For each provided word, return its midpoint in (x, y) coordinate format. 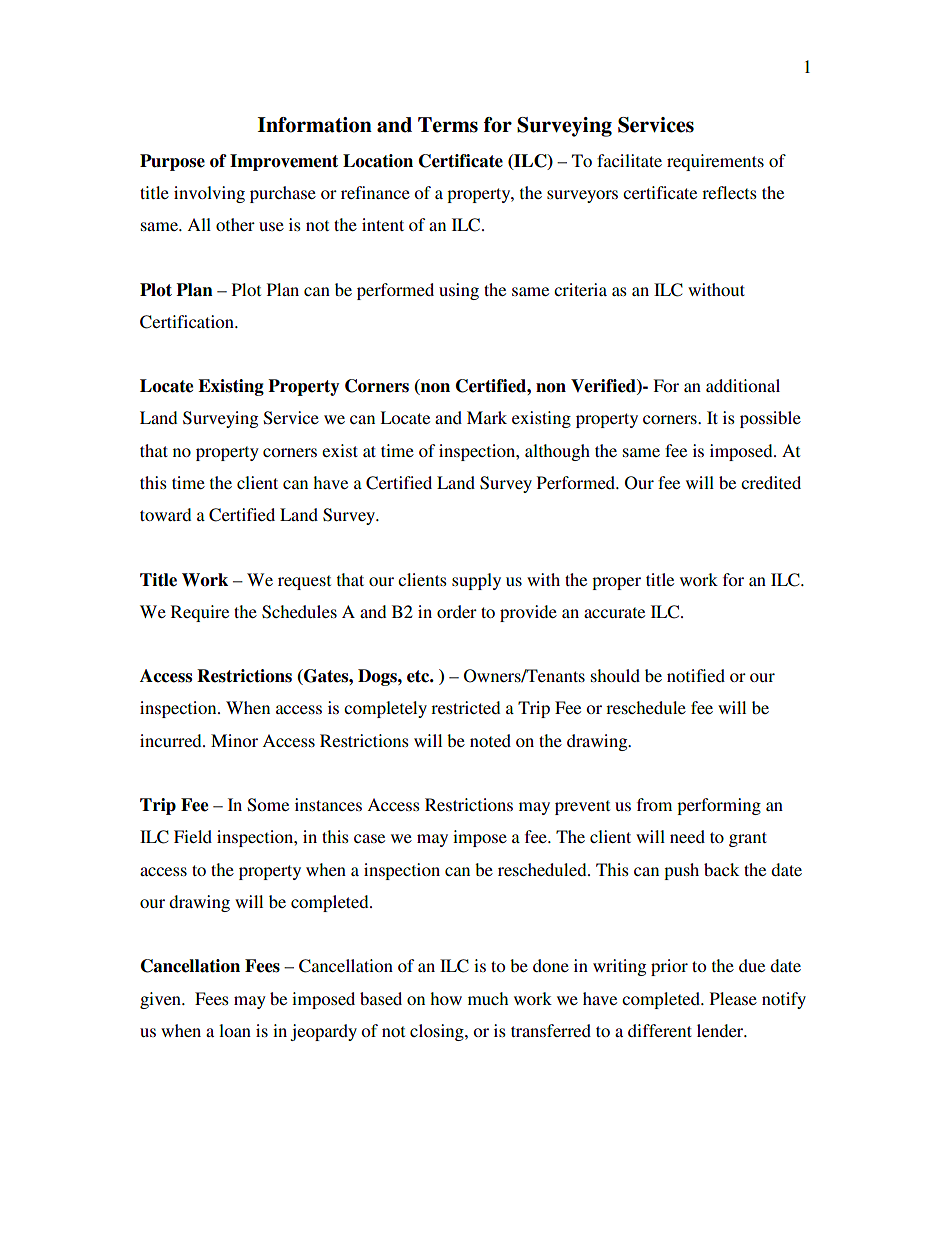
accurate (614, 612)
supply (476, 581)
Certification (188, 322)
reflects (729, 192)
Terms (448, 125)
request (304, 582)
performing (719, 806)
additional (743, 385)
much (488, 998)
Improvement (284, 162)
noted (490, 740)
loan (235, 1030)
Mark (487, 417)
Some (268, 805)
